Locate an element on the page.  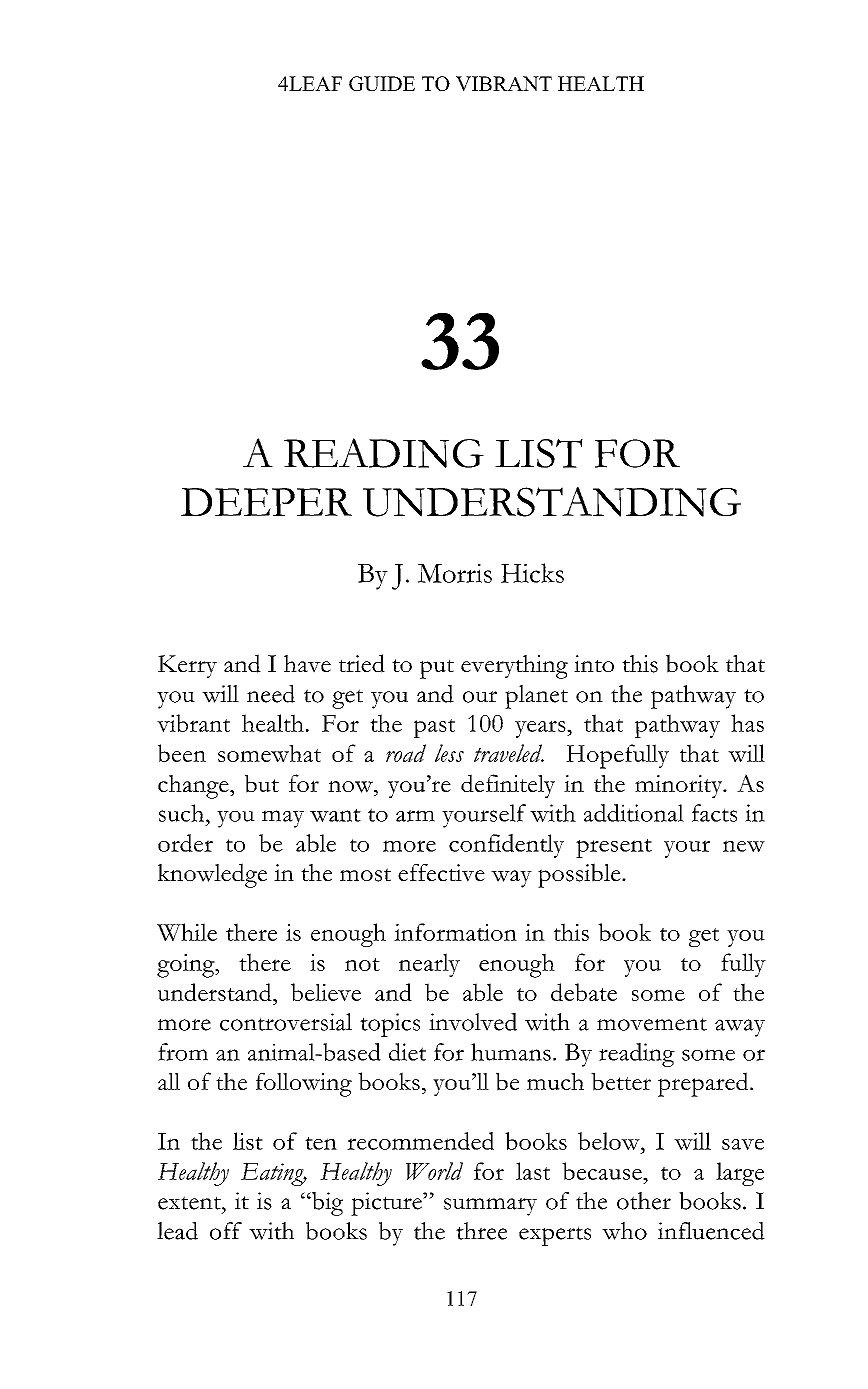
other is located at coordinates (644, 1201).
